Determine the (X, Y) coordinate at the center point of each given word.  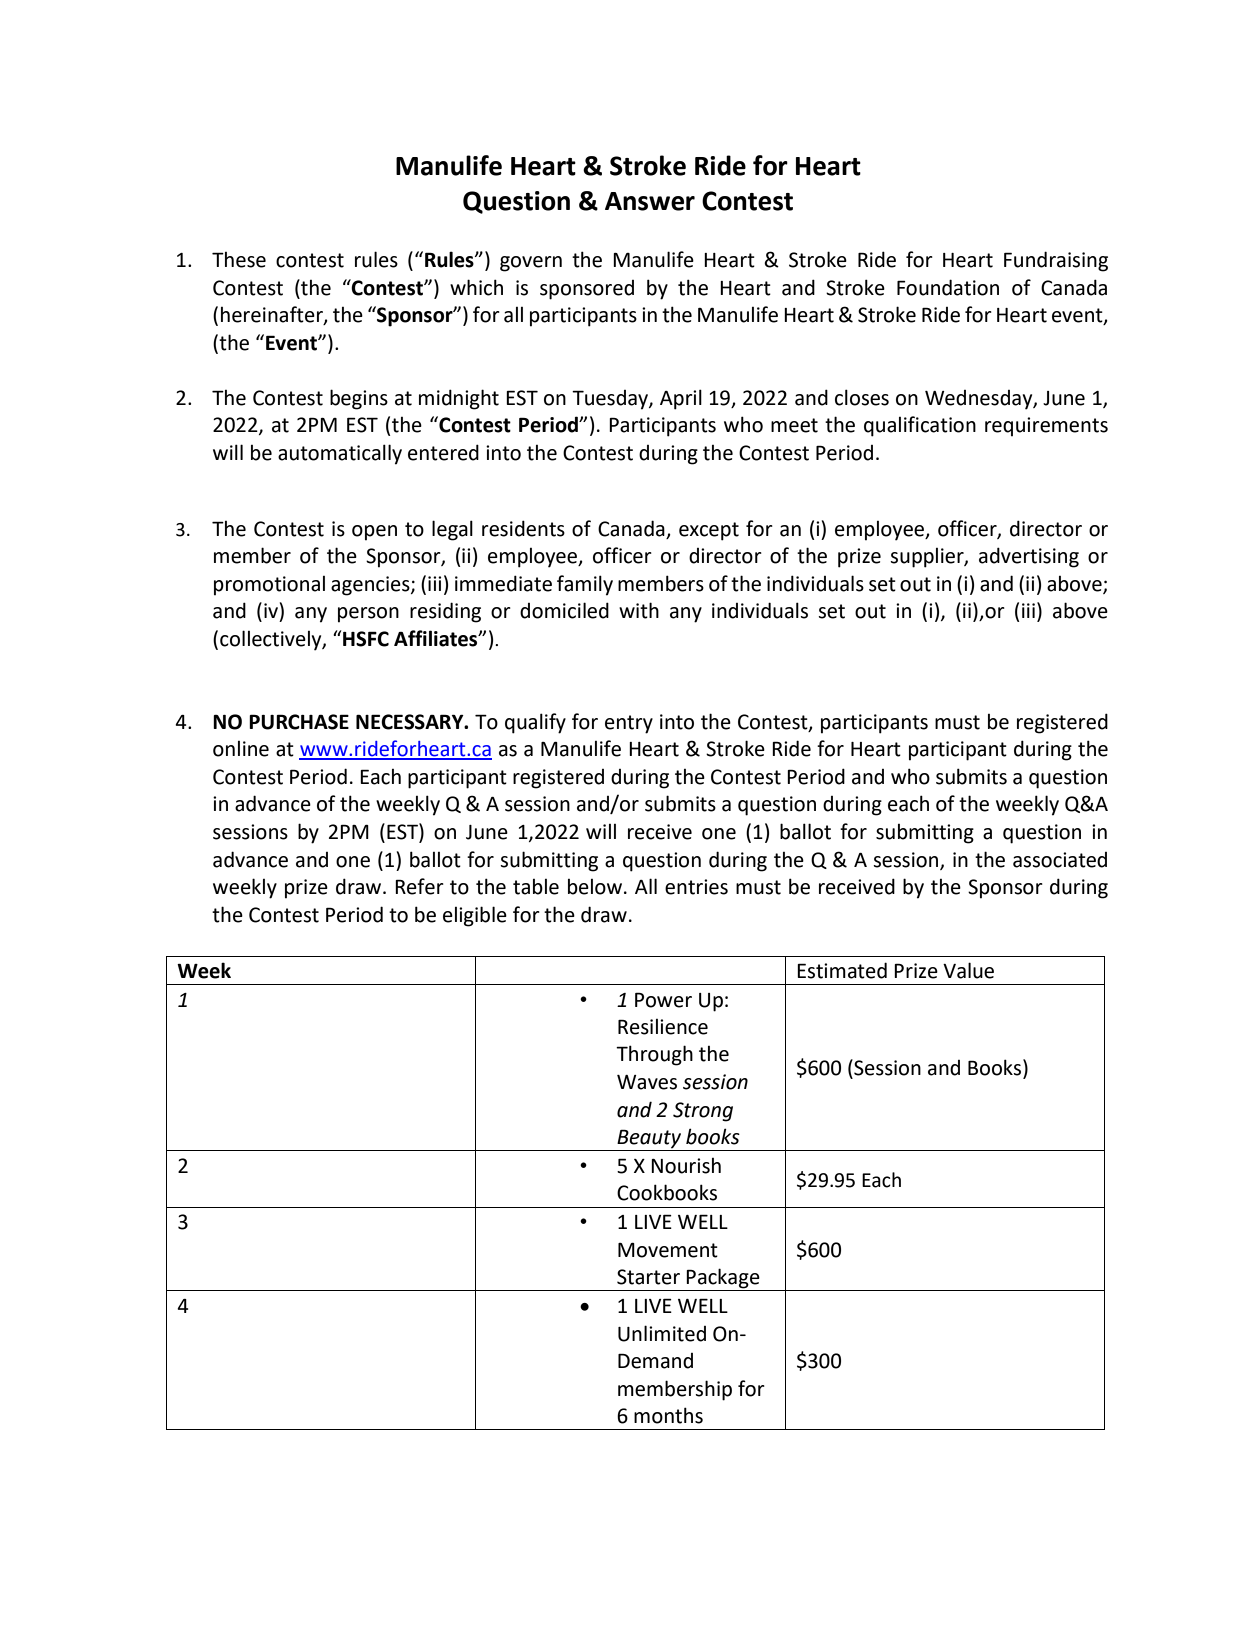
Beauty (649, 1140)
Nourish (686, 1166)
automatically (340, 454)
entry (629, 724)
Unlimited (662, 1333)
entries (696, 887)
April (681, 399)
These (239, 260)
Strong (703, 1112)
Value (968, 970)
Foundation (948, 287)
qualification (920, 426)
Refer (419, 886)
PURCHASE (299, 722)
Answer (650, 201)
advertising (1029, 557)
